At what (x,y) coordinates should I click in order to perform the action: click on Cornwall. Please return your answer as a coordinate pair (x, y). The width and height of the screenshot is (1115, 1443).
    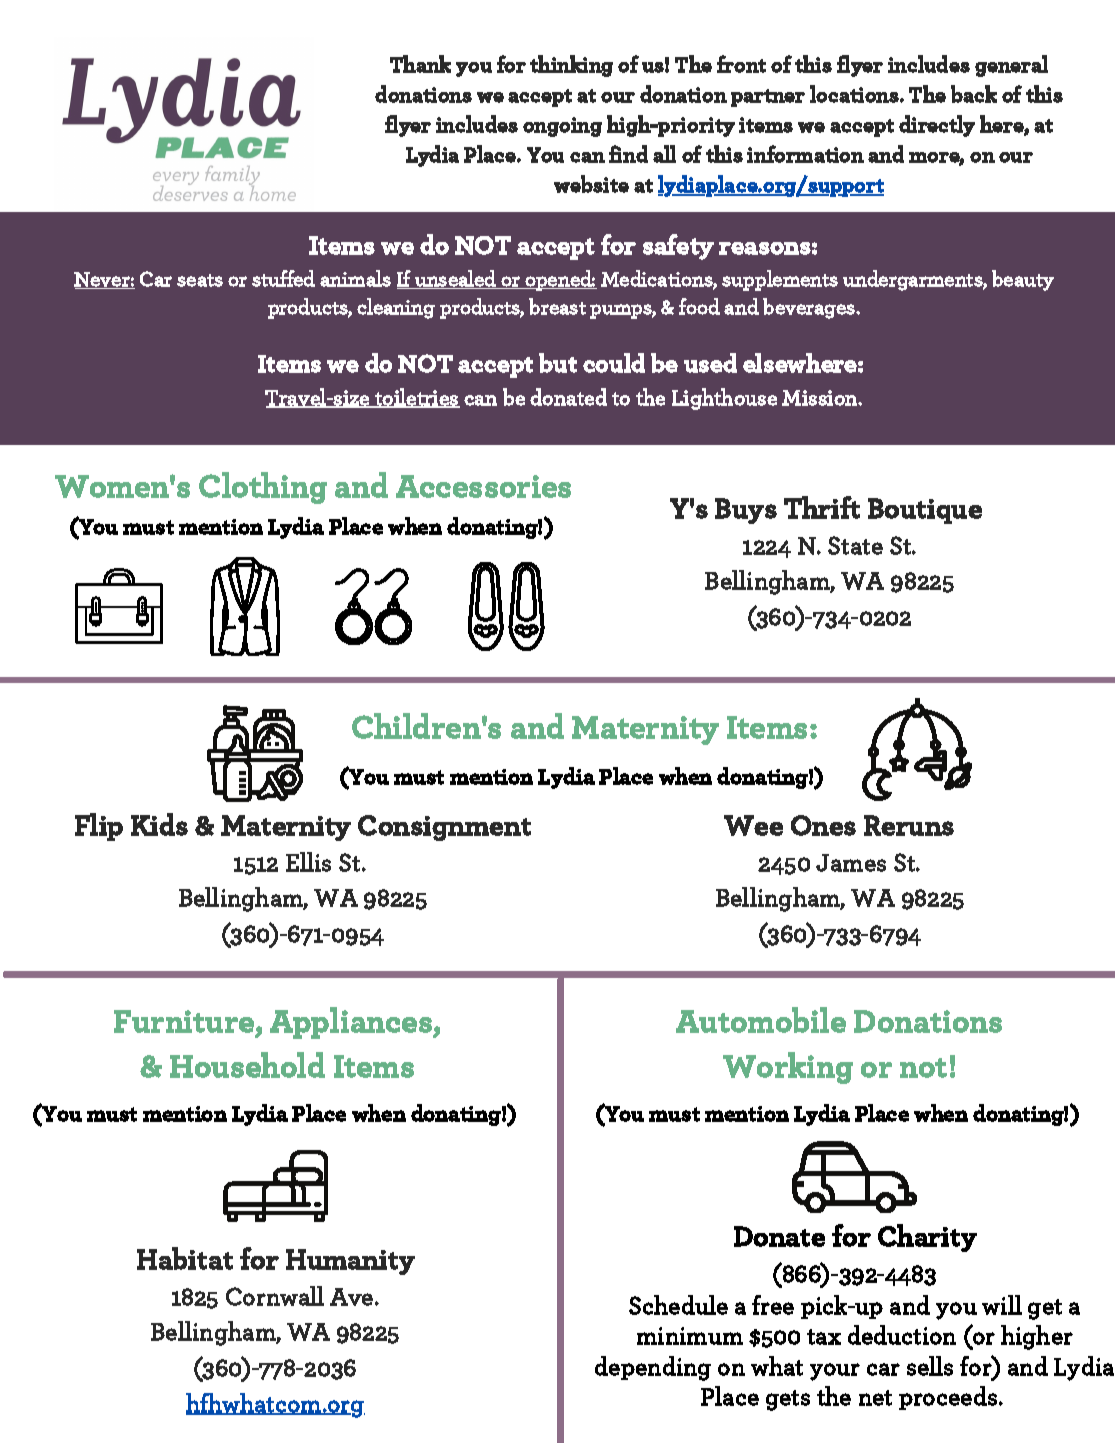
    Looking at the image, I should click on (275, 1296).
